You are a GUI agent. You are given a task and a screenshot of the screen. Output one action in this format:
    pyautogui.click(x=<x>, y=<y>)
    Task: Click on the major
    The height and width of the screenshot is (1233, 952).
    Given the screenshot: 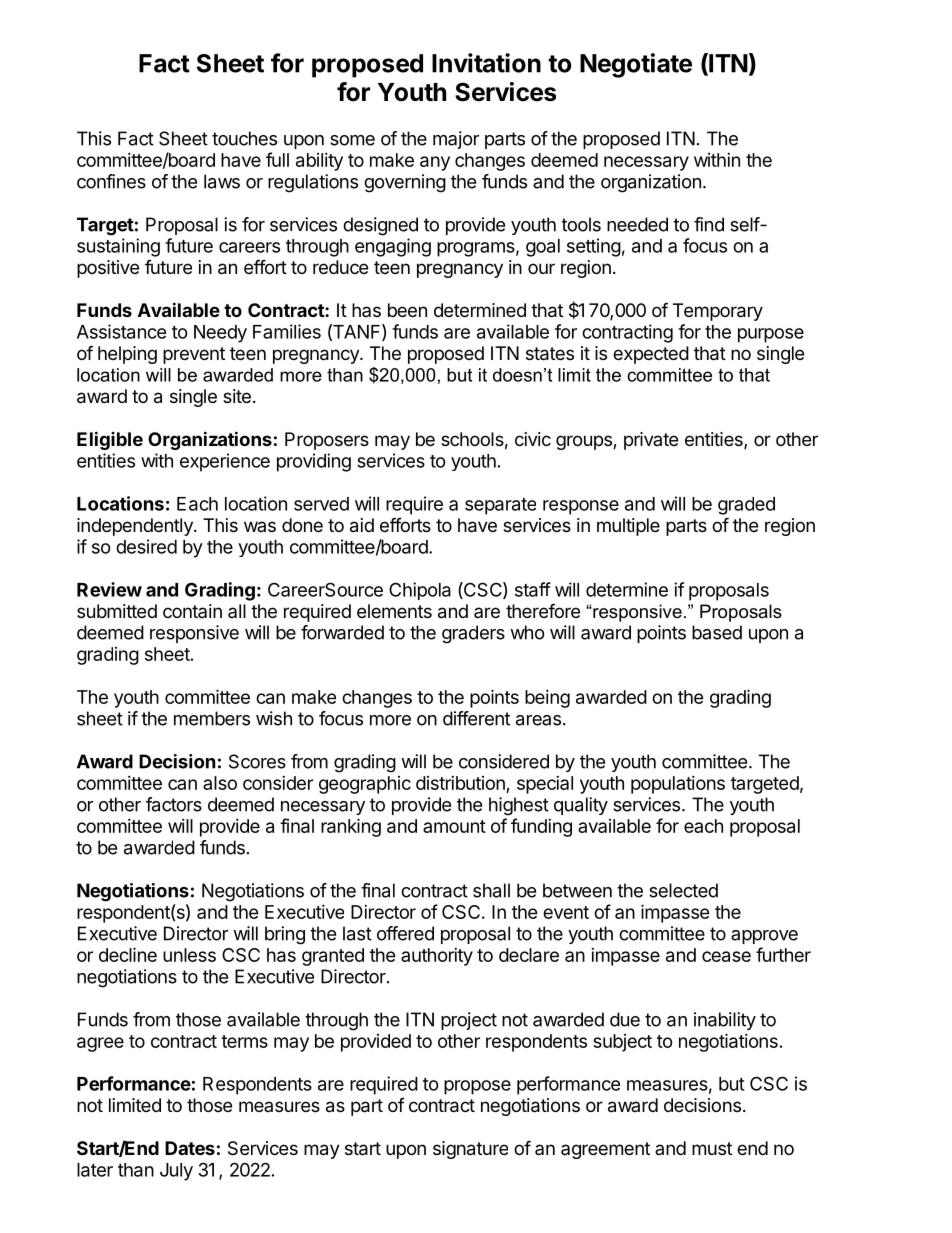 What is the action you would take?
    pyautogui.click(x=456, y=140)
